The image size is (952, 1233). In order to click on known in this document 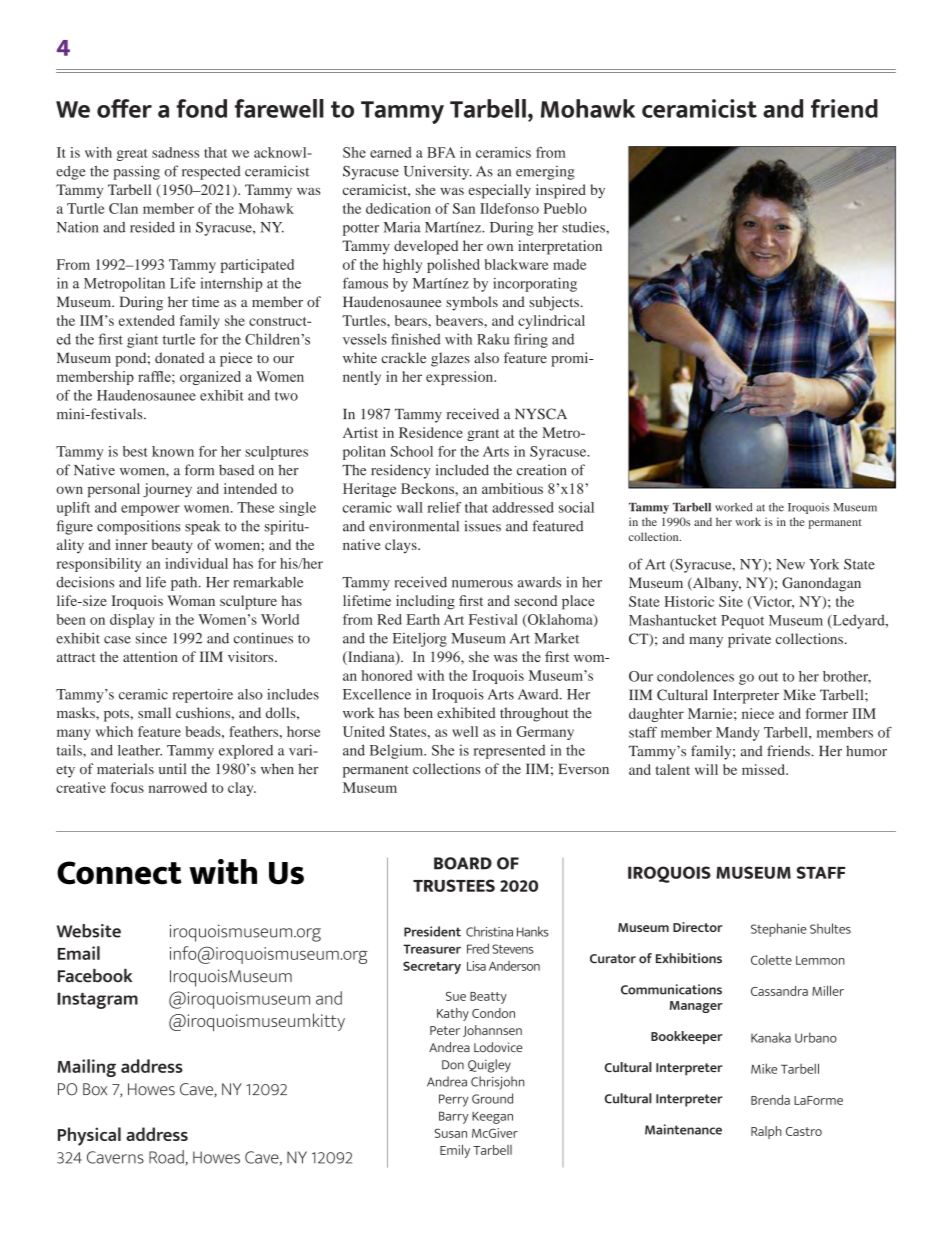, I will do `click(173, 451)`.
